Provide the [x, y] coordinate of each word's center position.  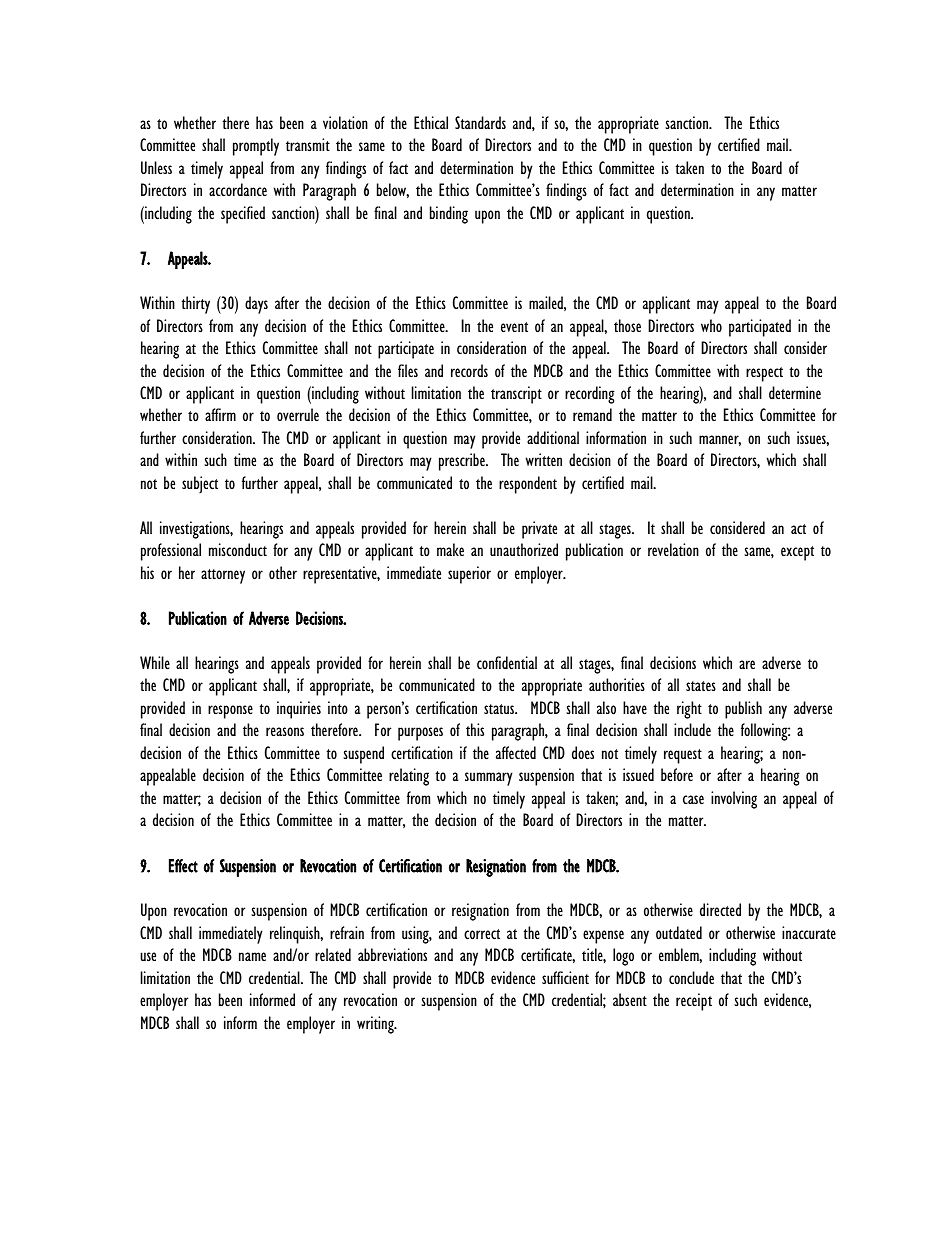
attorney [223, 576]
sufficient [565, 977]
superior [469, 575]
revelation [673, 550]
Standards [480, 122]
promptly [256, 147]
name [252, 956]
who [711, 325]
